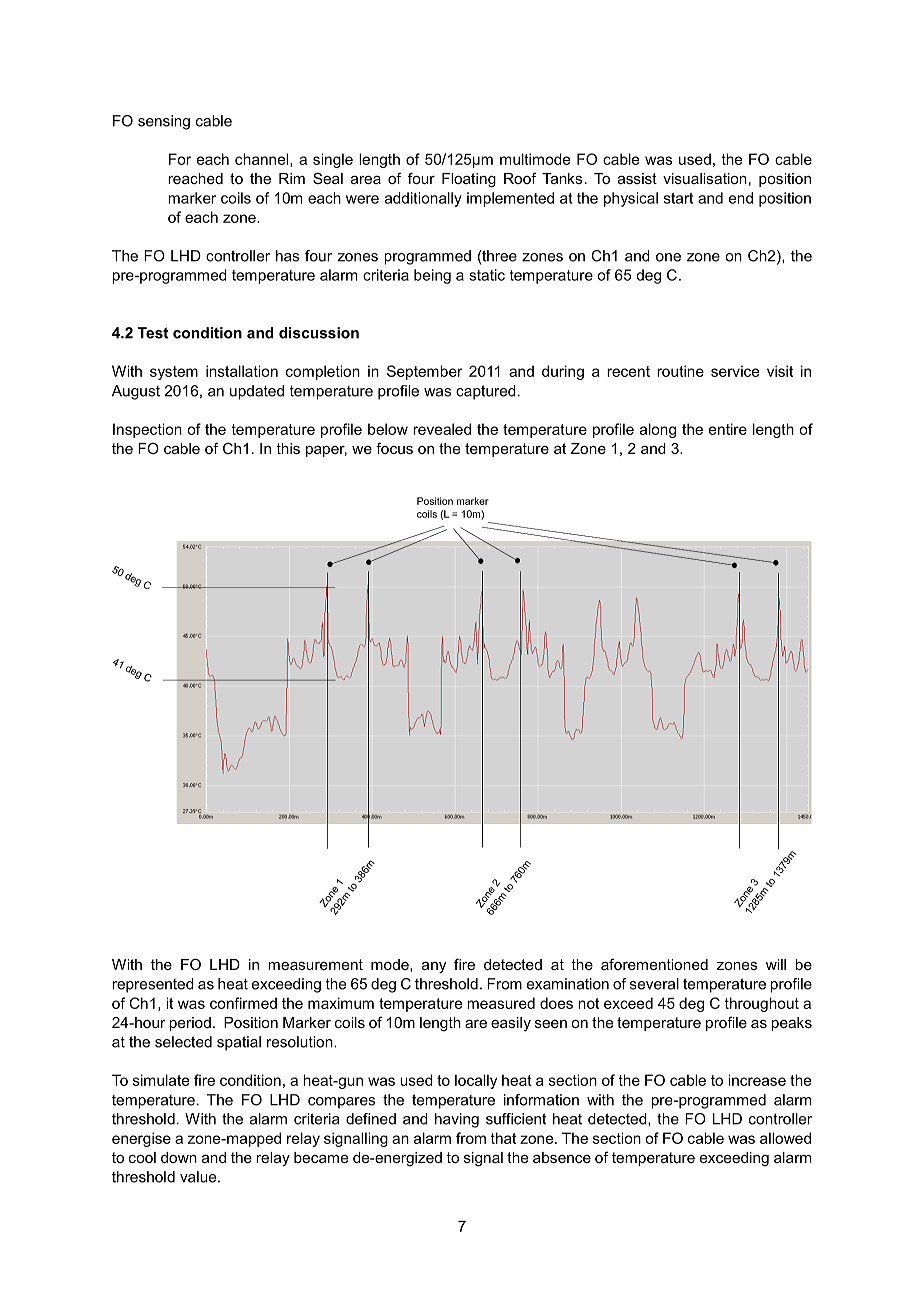 Image resolution: width=924 pixels, height=1308 pixels. What do you see at coordinates (457, 1120) in the image?
I see `having` at bounding box center [457, 1120].
